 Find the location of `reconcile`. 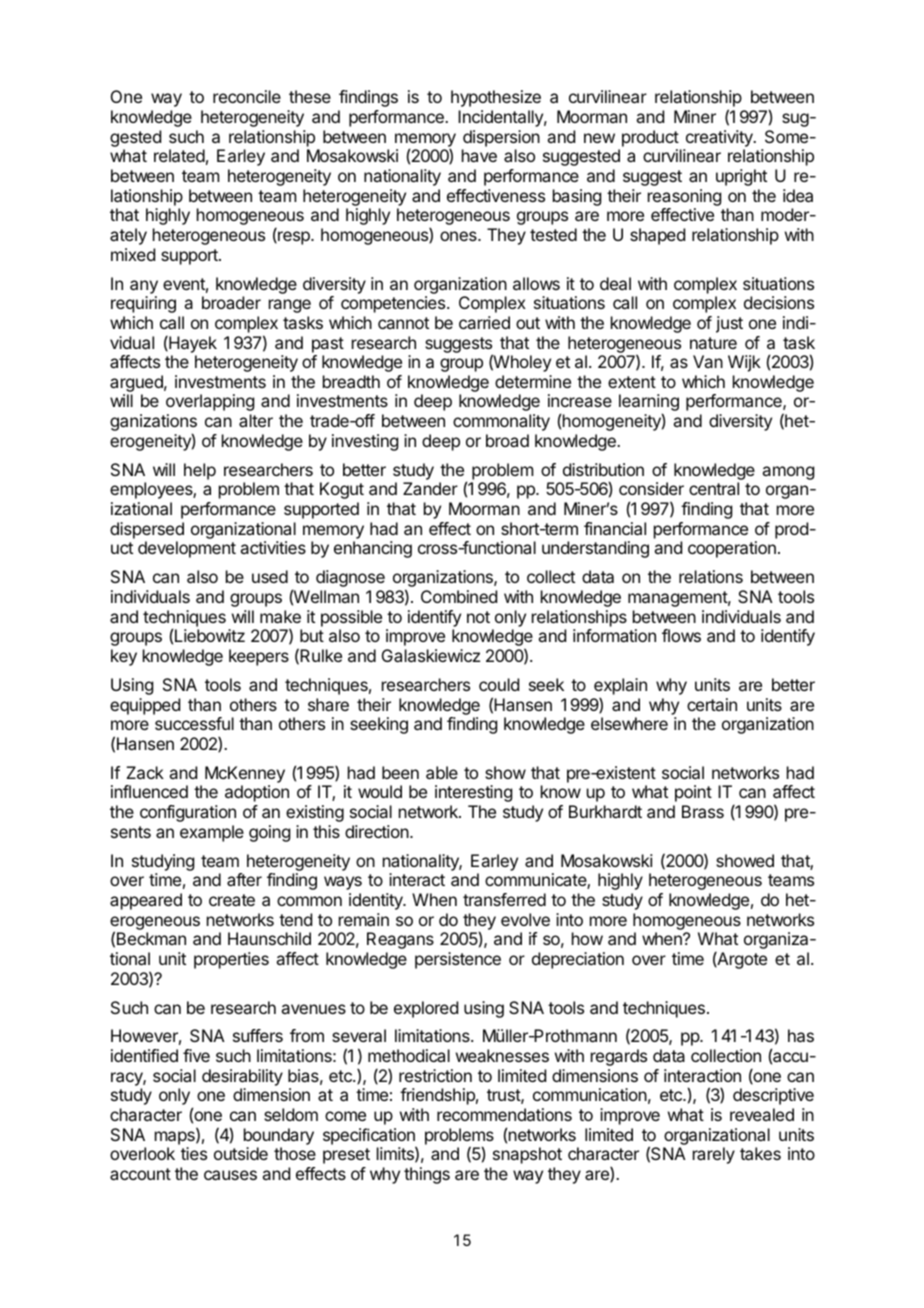

reconcile is located at coordinates (247, 96).
